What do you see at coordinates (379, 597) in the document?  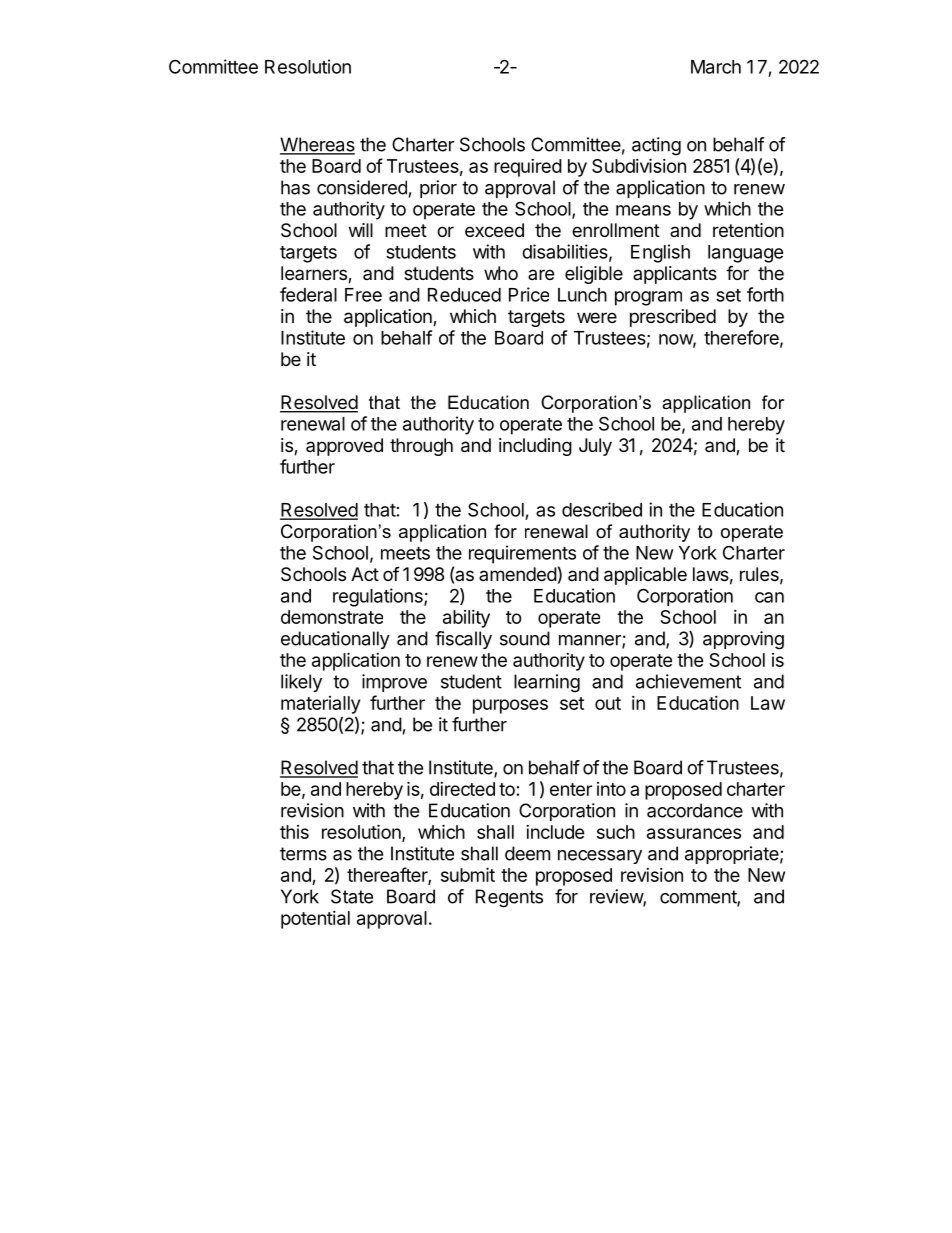 I see `regulations` at bounding box center [379, 597].
